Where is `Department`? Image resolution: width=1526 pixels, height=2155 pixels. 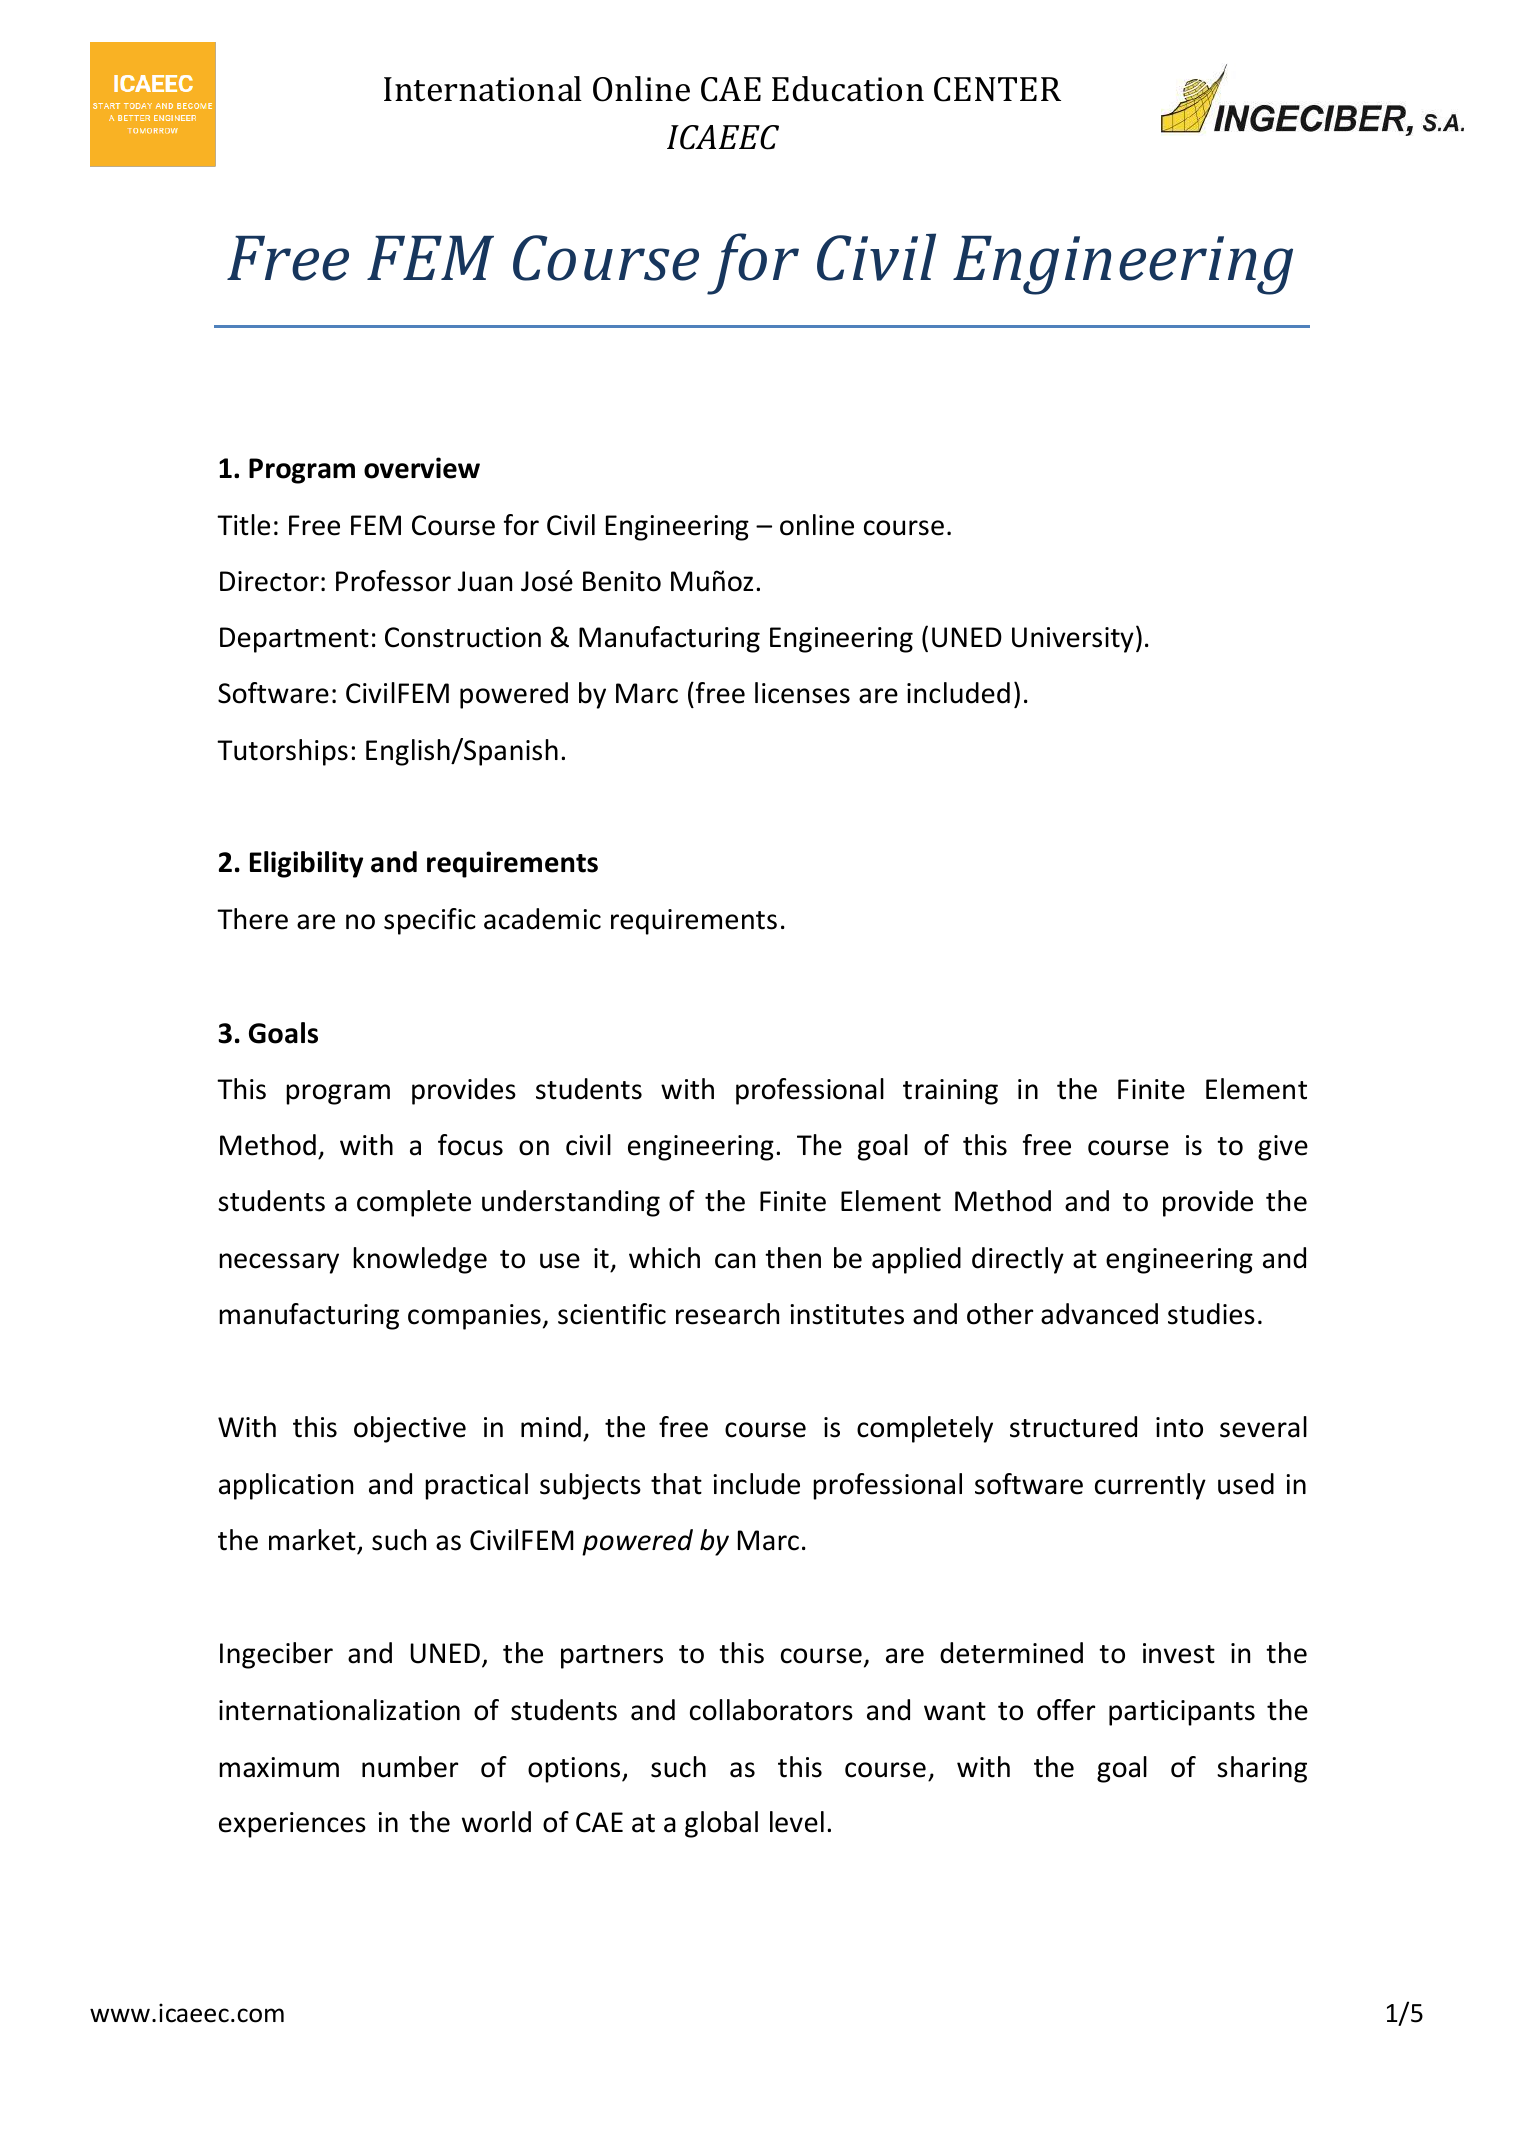 Department is located at coordinates (294, 640).
